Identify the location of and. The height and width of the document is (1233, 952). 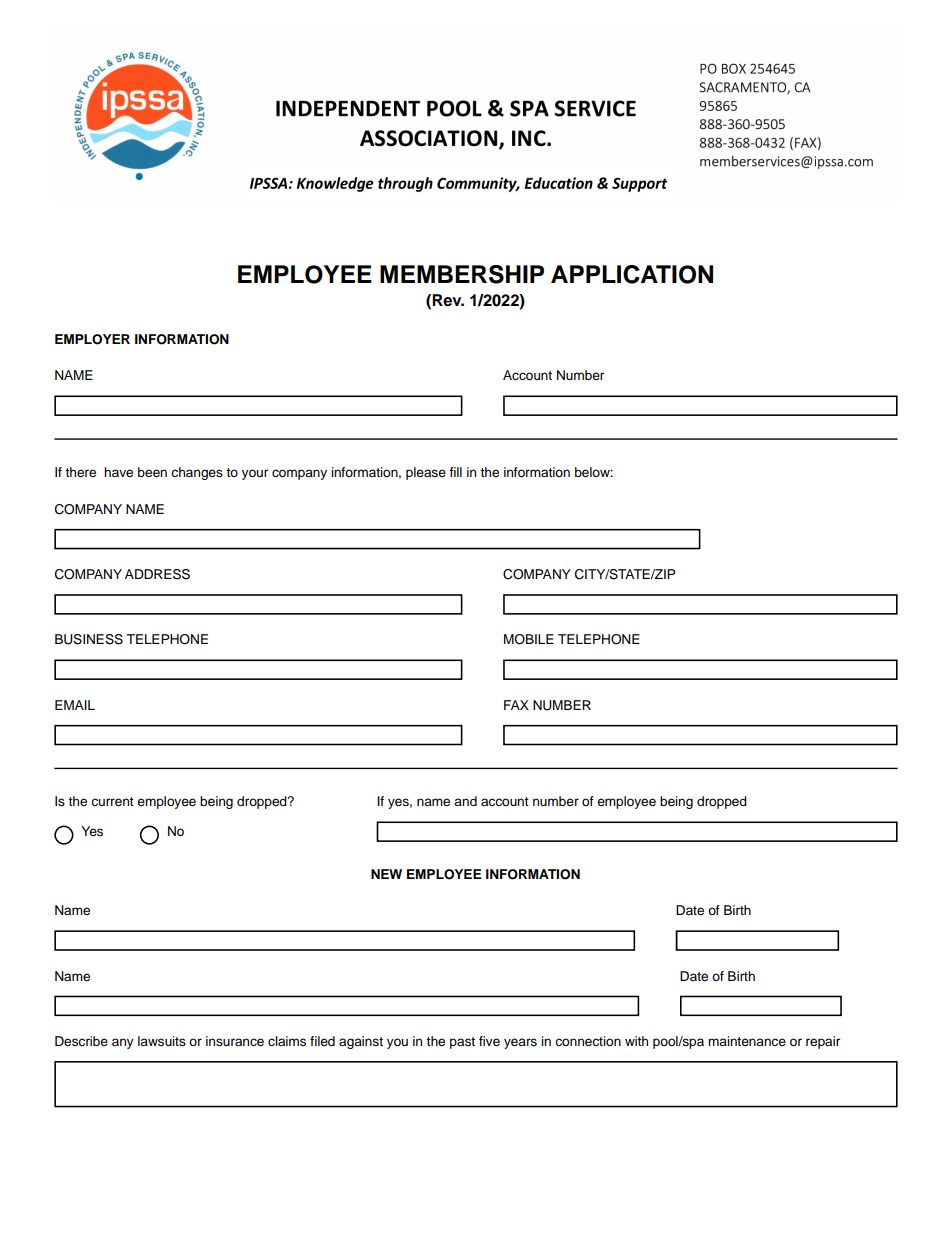
(465, 801).
